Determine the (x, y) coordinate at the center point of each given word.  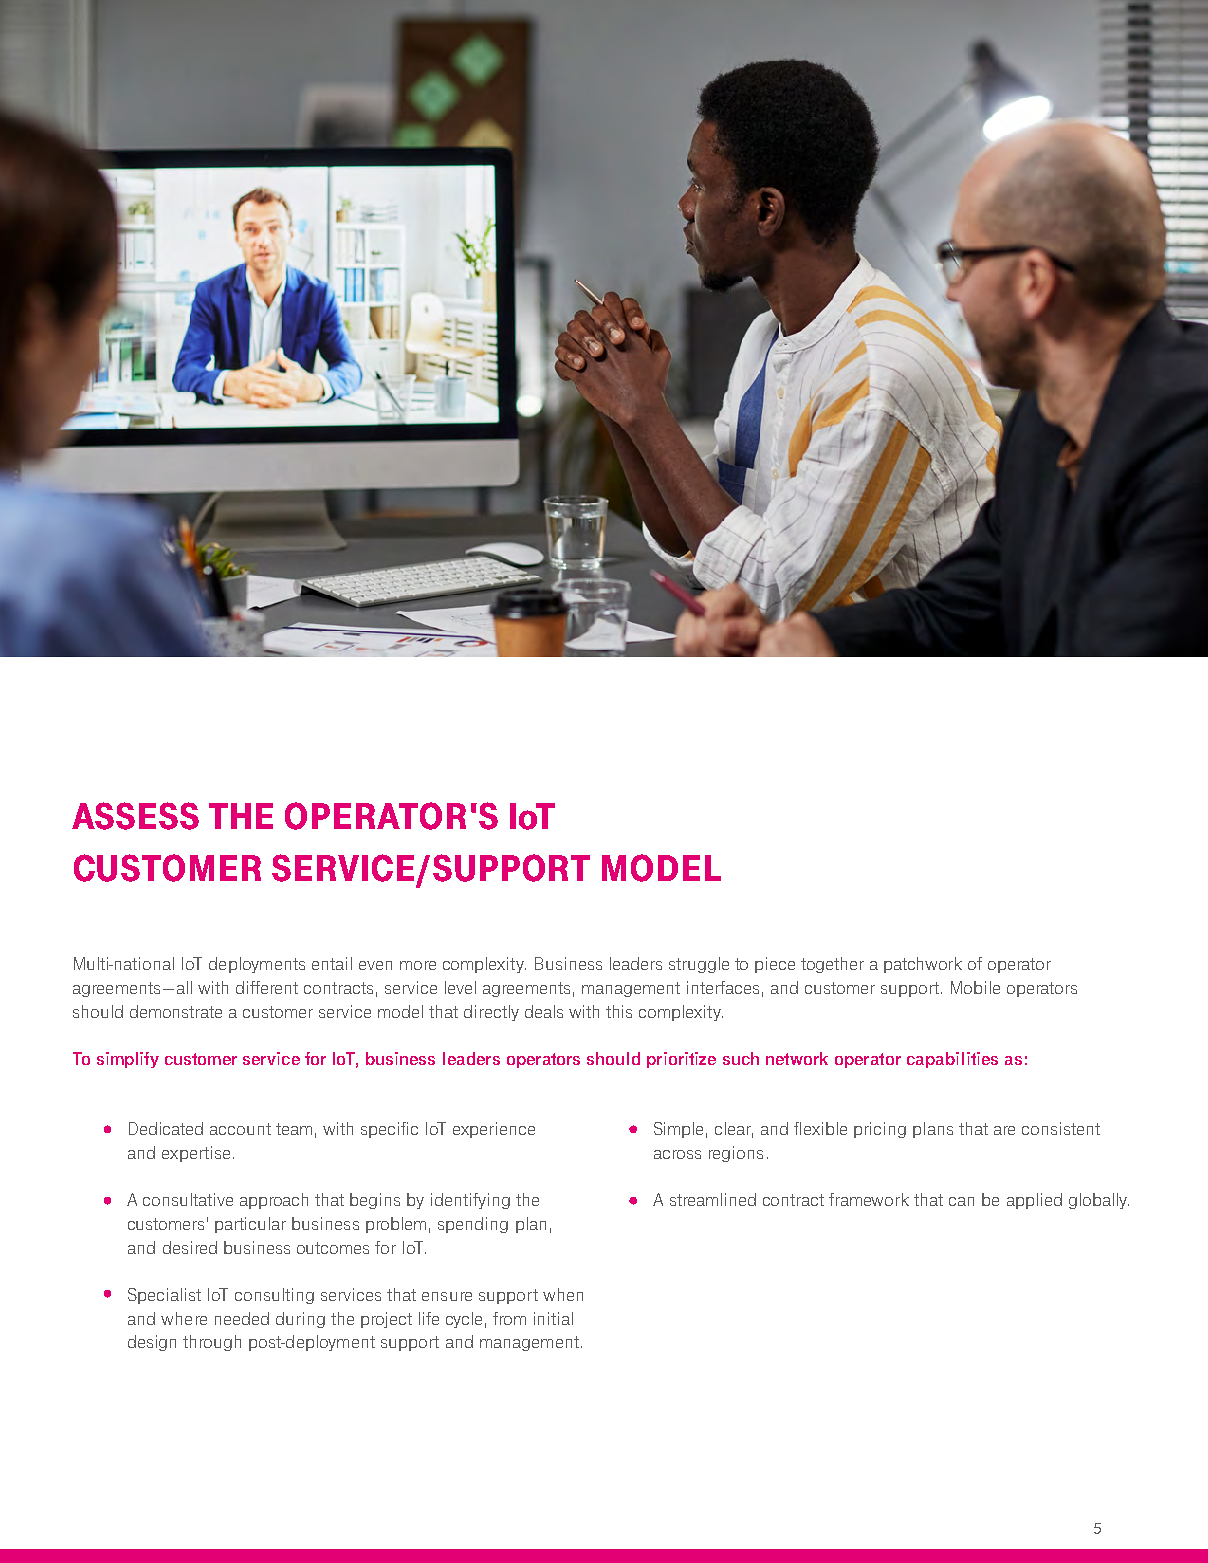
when (563, 1294)
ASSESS (135, 816)
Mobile (975, 987)
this (619, 1011)
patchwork (923, 965)
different (267, 987)
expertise (196, 1154)
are (1004, 1130)
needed (242, 1318)
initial (553, 1318)
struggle (699, 965)
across (677, 1154)
